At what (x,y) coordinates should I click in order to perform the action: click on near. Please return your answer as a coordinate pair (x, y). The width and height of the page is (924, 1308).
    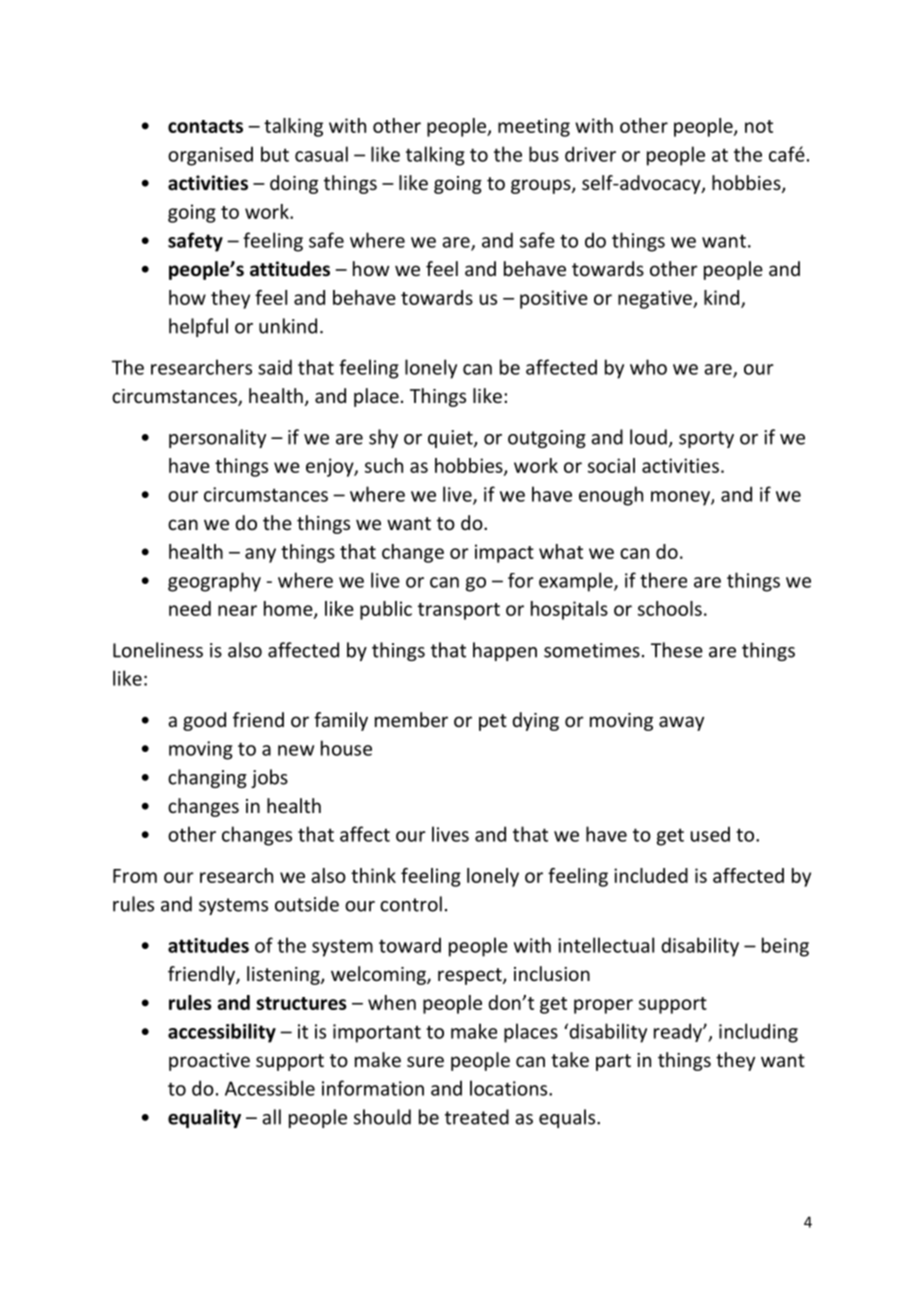
    Looking at the image, I should click on (237, 610).
